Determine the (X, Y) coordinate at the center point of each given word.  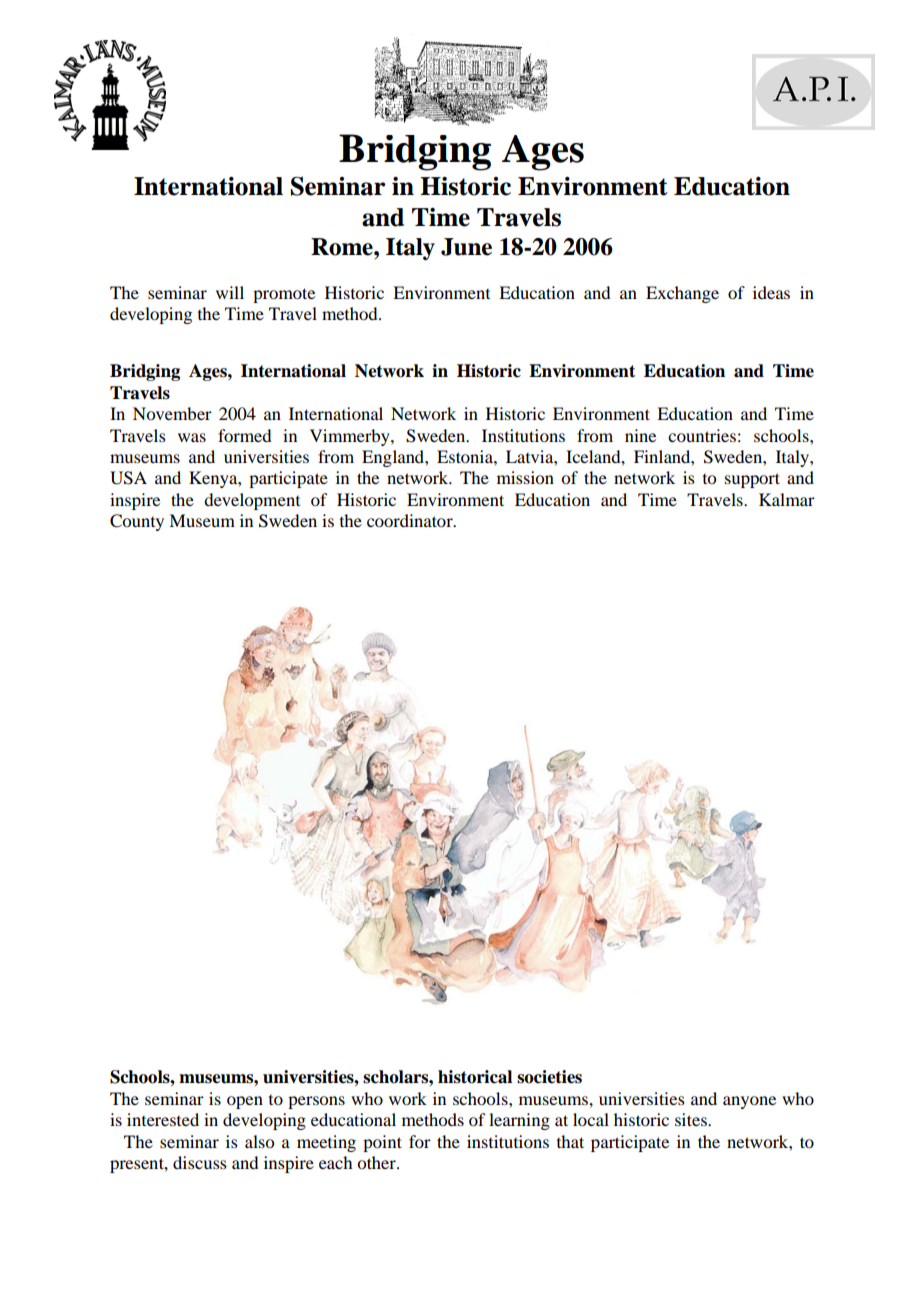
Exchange (682, 294)
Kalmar (787, 499)
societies (549, 1077)
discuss (200, 1162)
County (137, 522)
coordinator (411, 520)
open (245, 1102)
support (752, 480)
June (466, 247)
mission (525, 477)
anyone (749, 1102)
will (230, 292)
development (252, 501)
